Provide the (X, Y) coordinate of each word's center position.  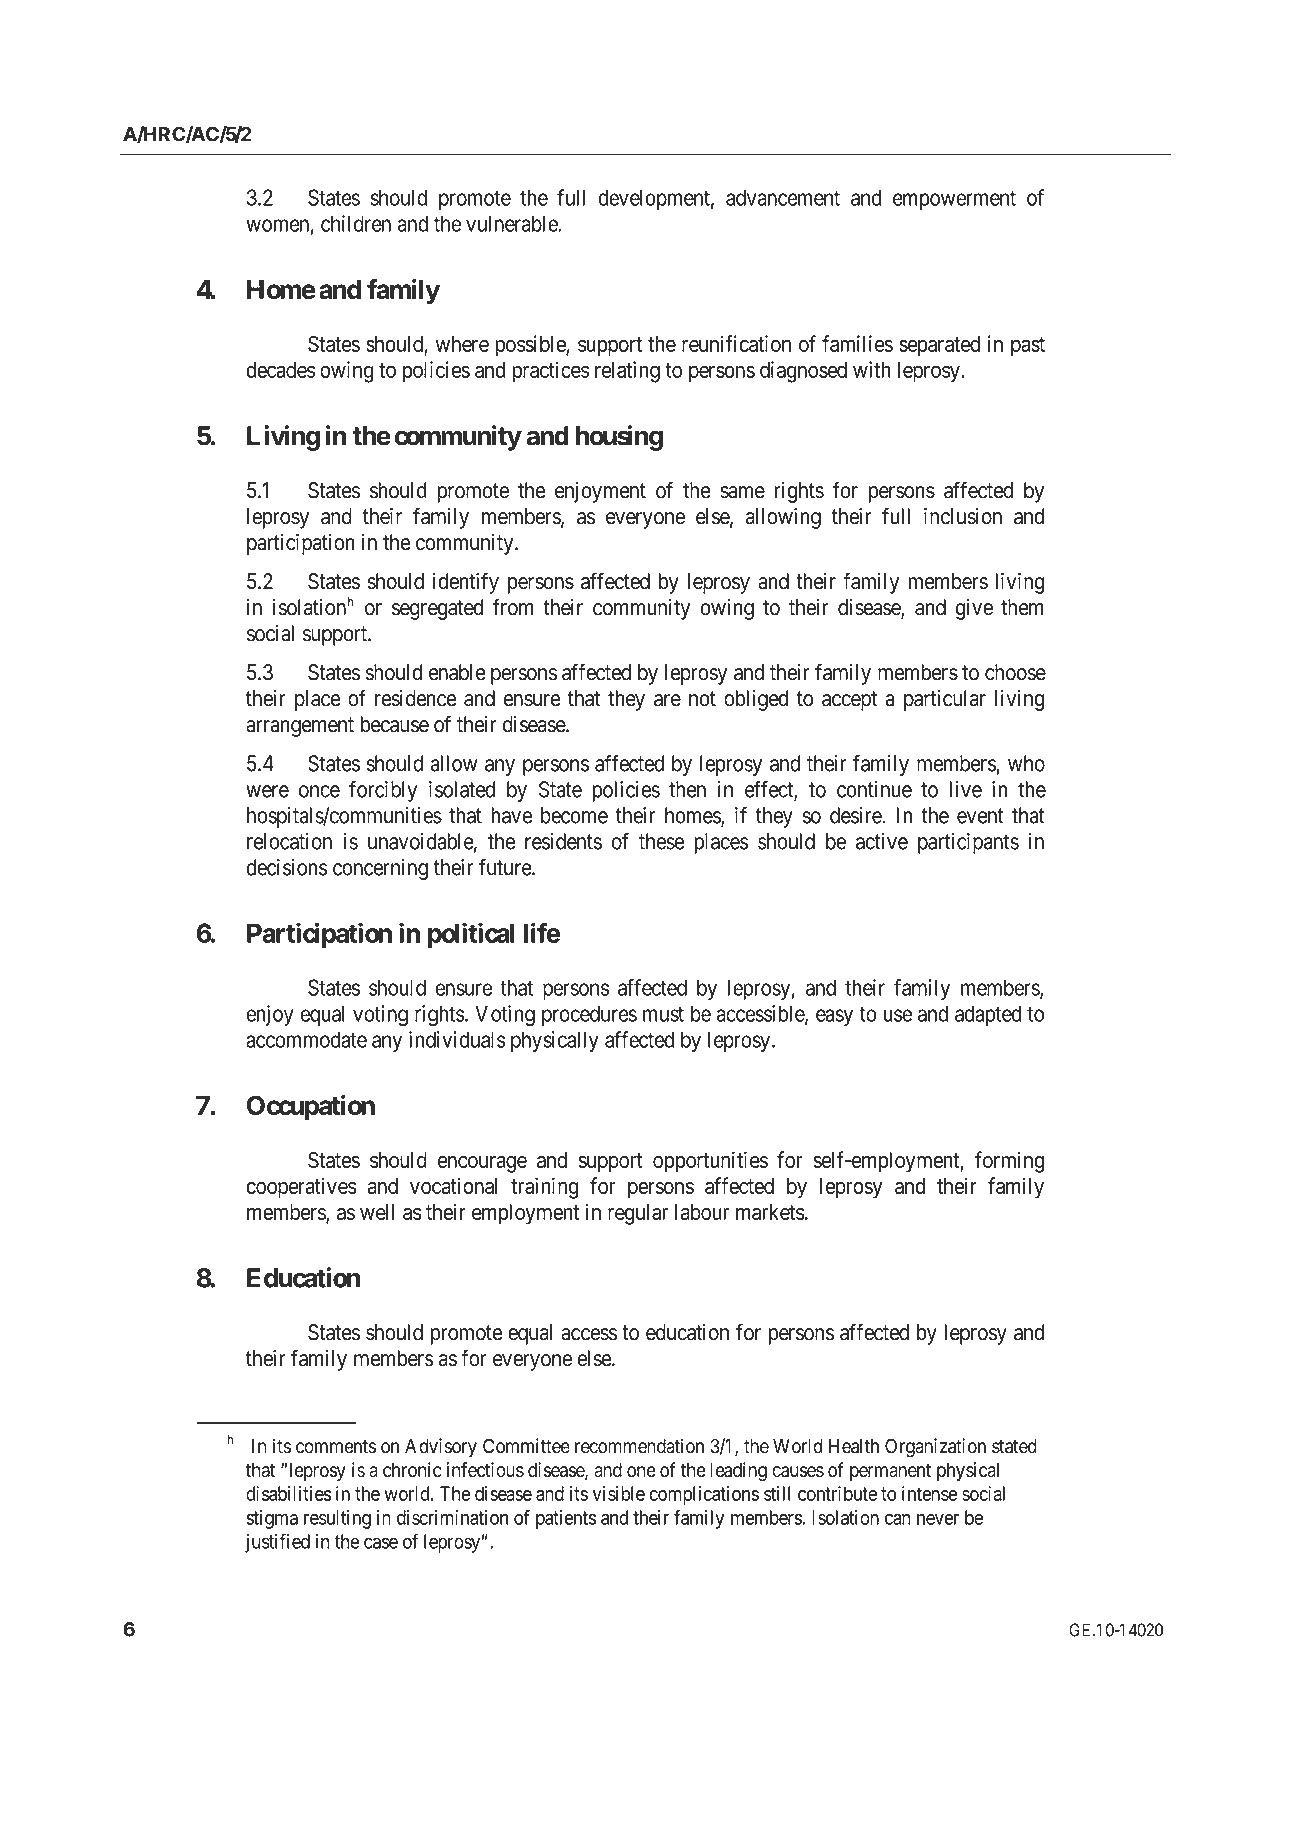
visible (619, 1493)
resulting (337, 1519)
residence (415, 698)
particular (945, 700)
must (663, 1014)
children (356, 223)
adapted (988, 1015)
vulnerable (512, 223)
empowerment (954, 200)
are (667, 700)
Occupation (311, 1108)
